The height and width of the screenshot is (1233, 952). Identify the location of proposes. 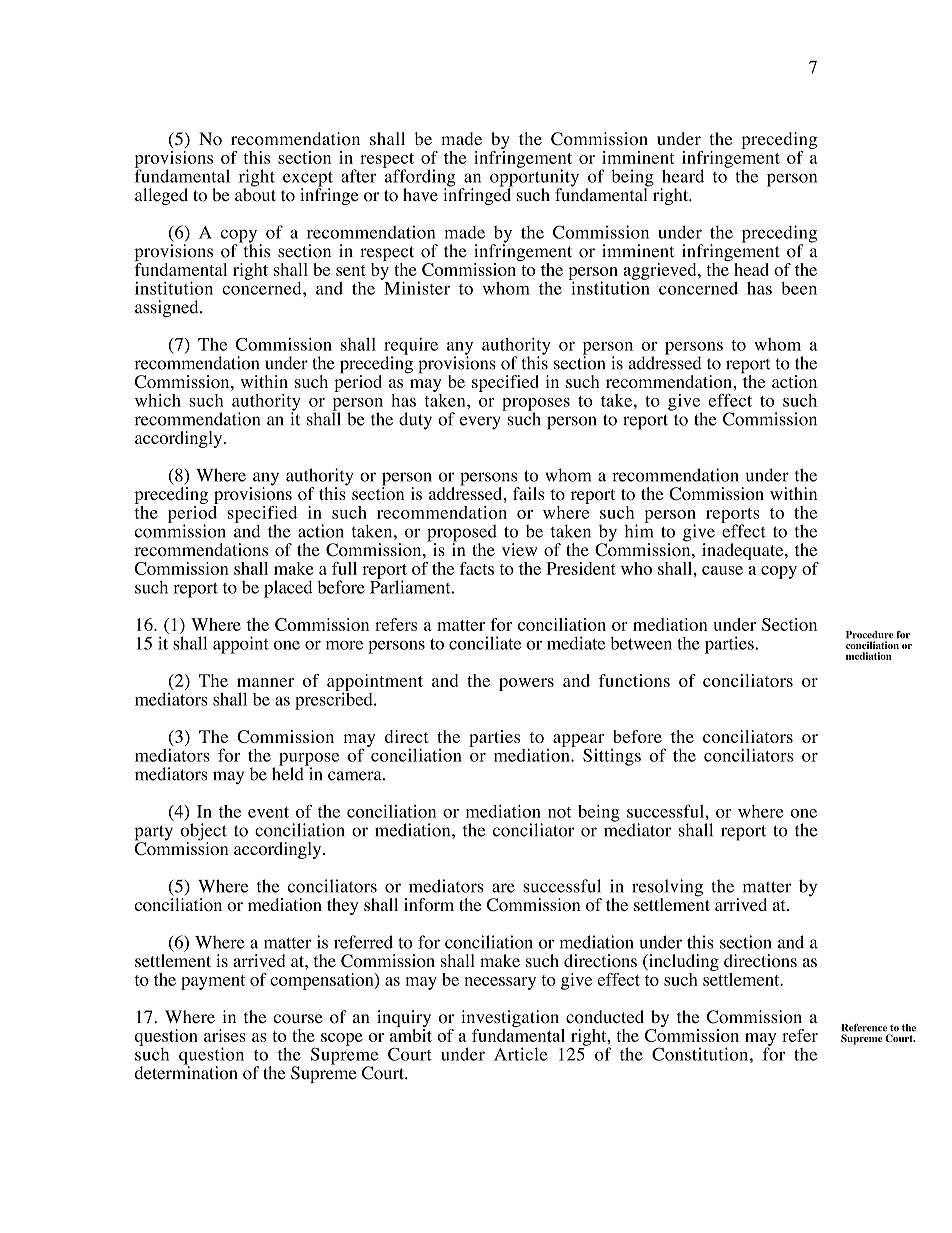
(536, 405).
